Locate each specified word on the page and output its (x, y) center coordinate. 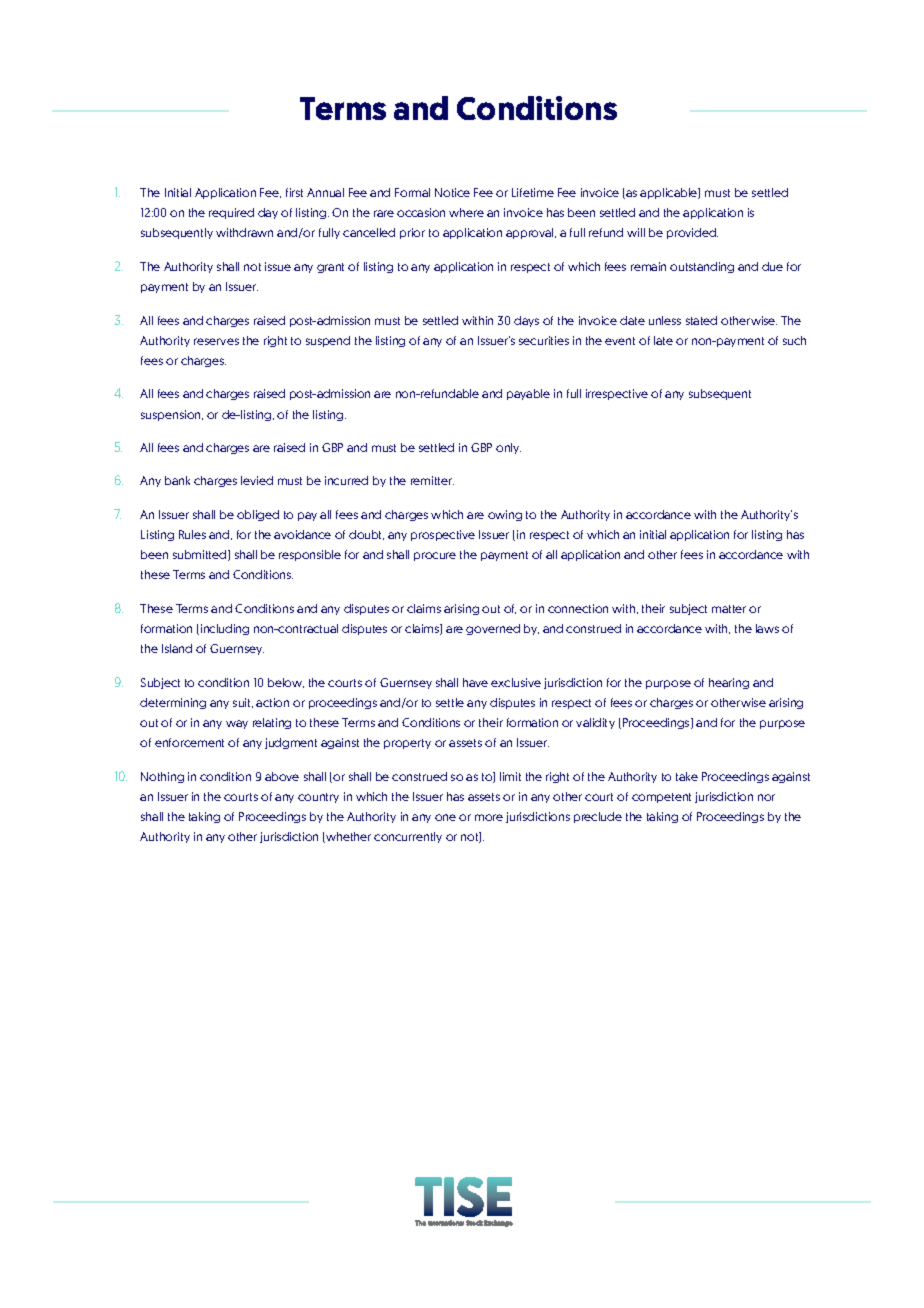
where (466, 212)
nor (766, 797)
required (231, 213)
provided (692, 233)
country (318, 798)
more (489, 817)
